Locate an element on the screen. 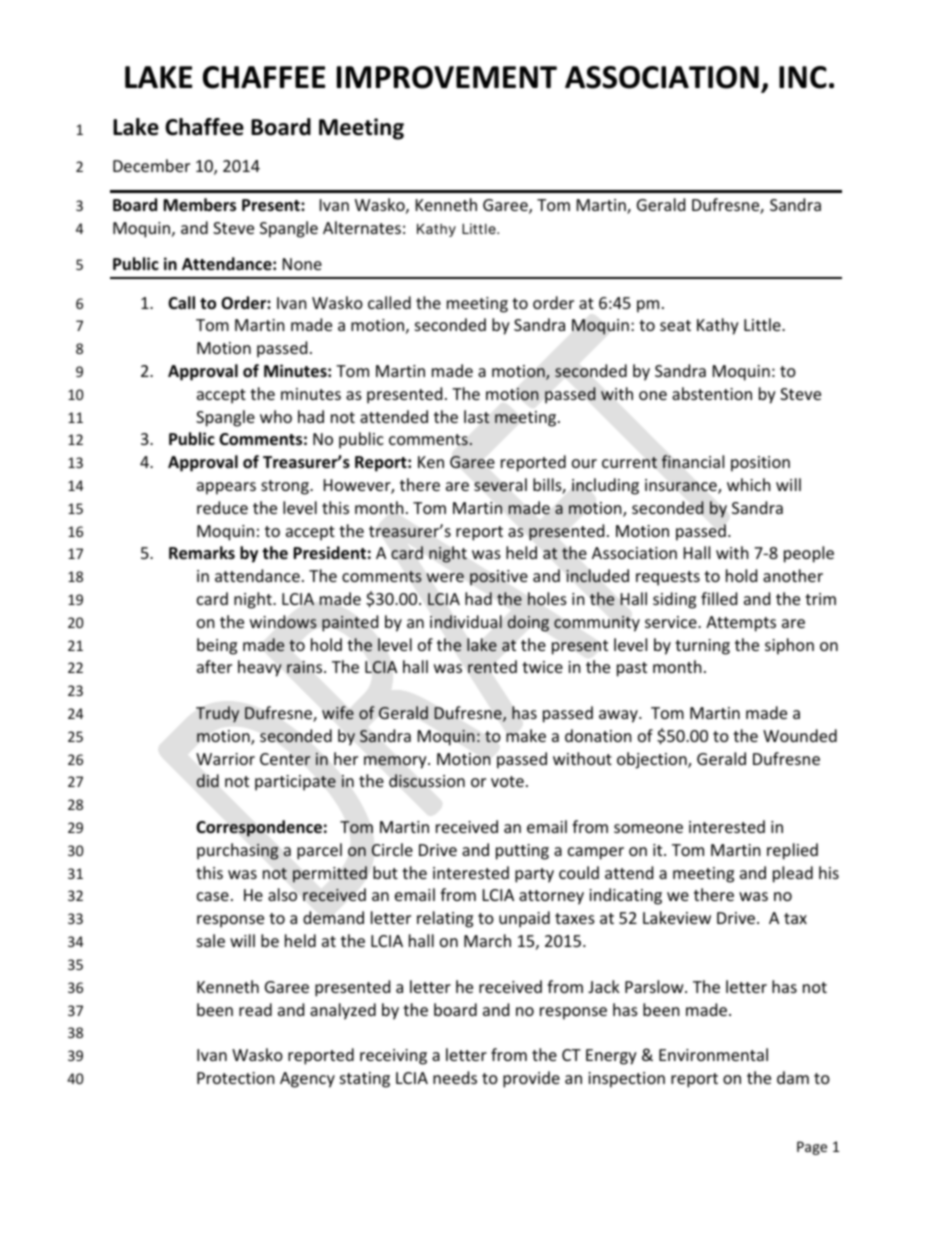 This screenshot has height=1233, width=952. seat is located at coordinates (675, 325).
